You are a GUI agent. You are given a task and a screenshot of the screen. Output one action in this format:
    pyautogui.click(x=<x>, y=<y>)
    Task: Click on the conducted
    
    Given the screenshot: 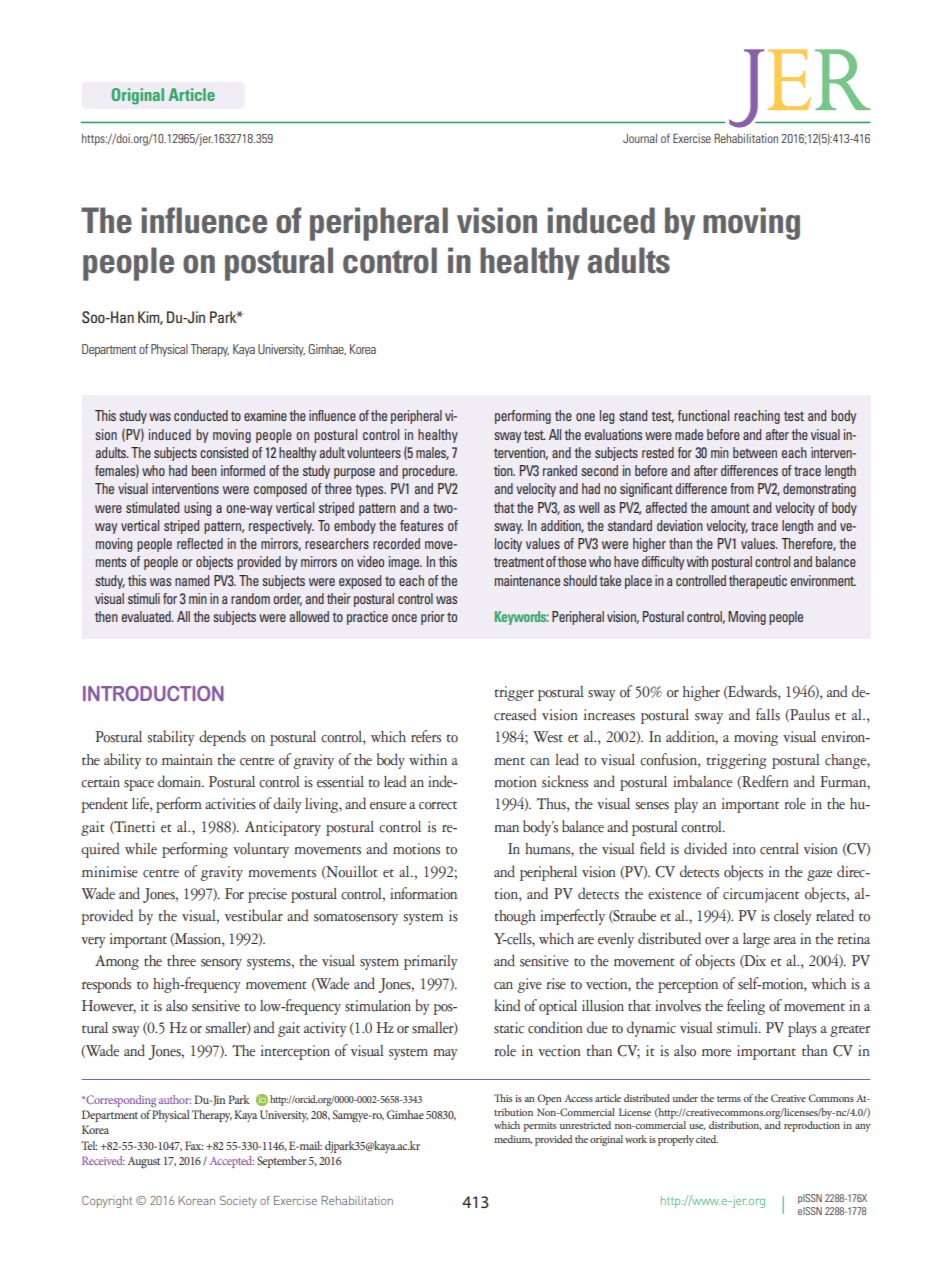 What is the action you would take?
    pyautogui.click(x=201, y=415)
